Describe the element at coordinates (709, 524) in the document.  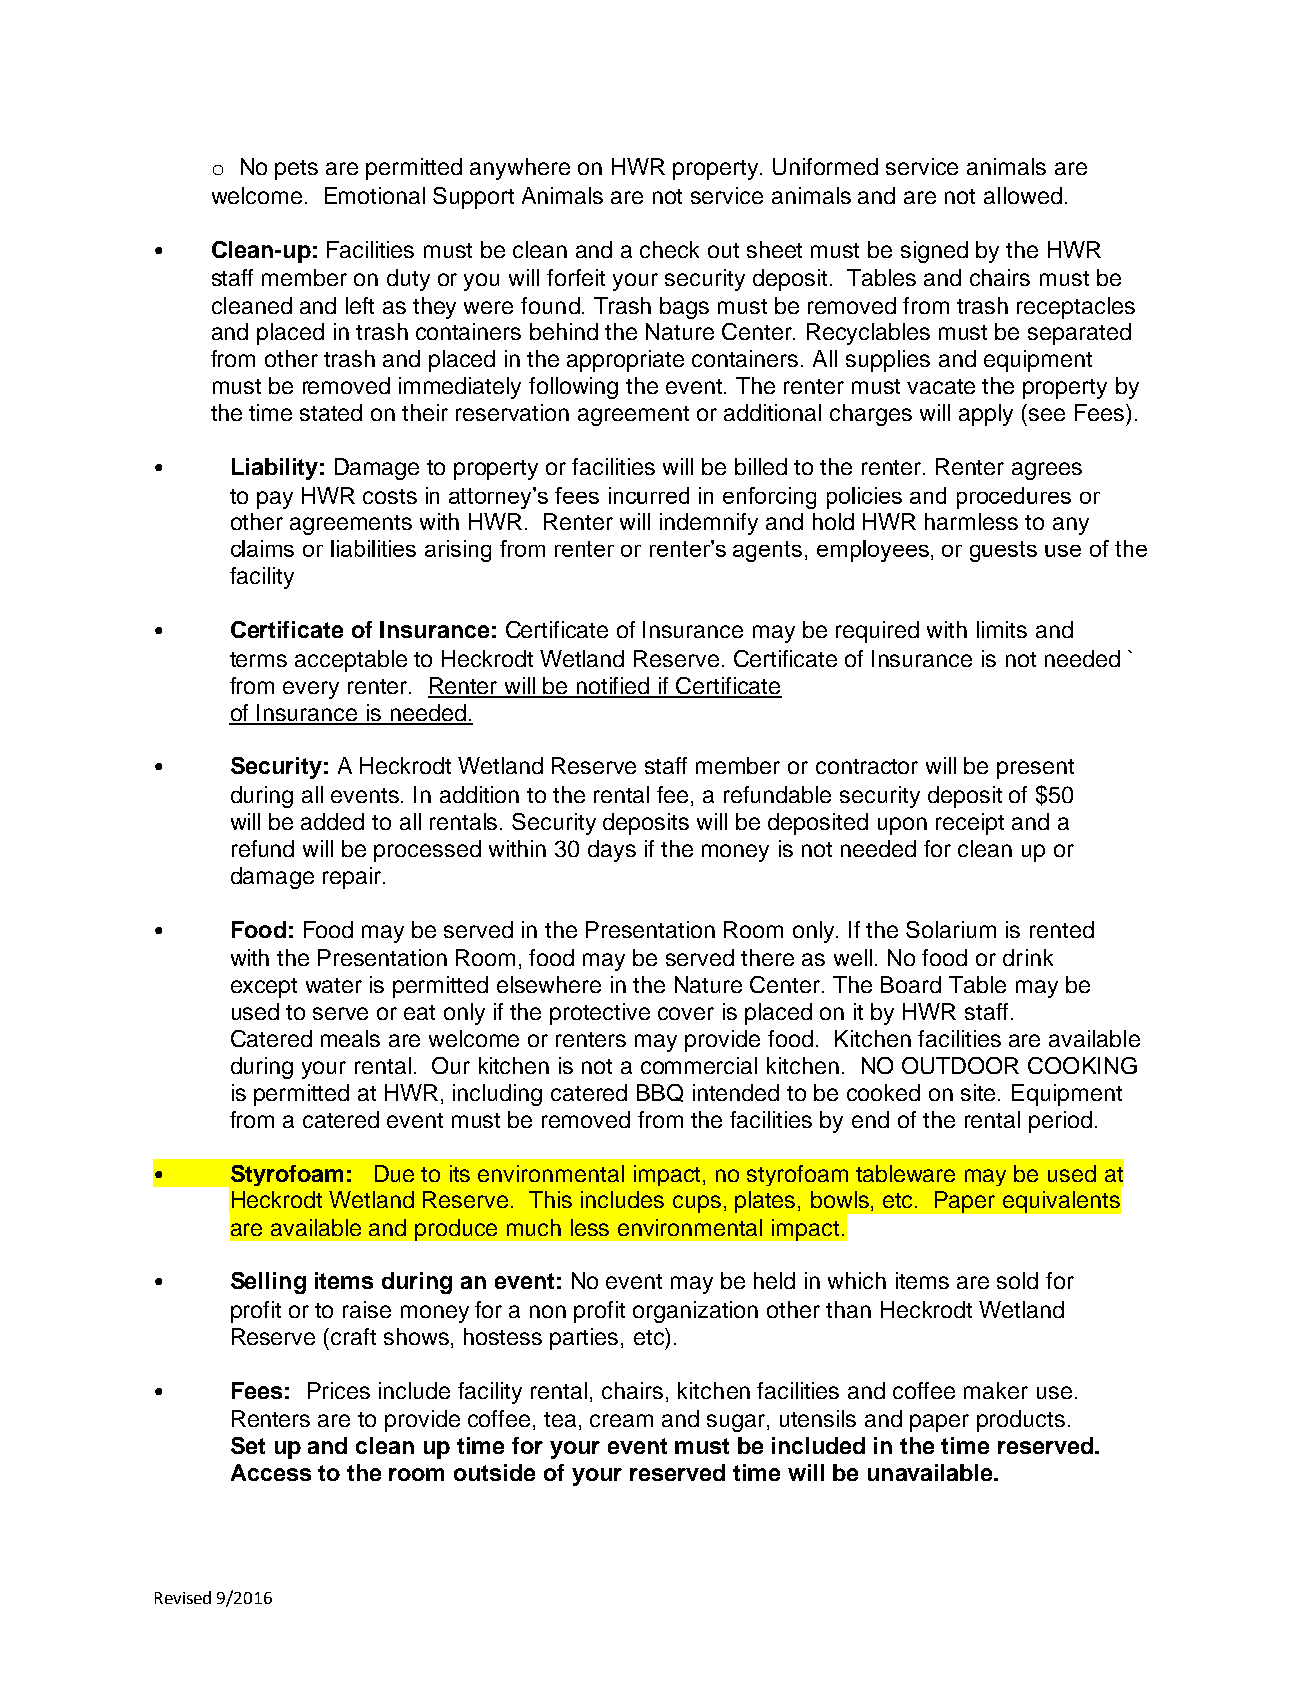
I see `indemnify` at that location.
